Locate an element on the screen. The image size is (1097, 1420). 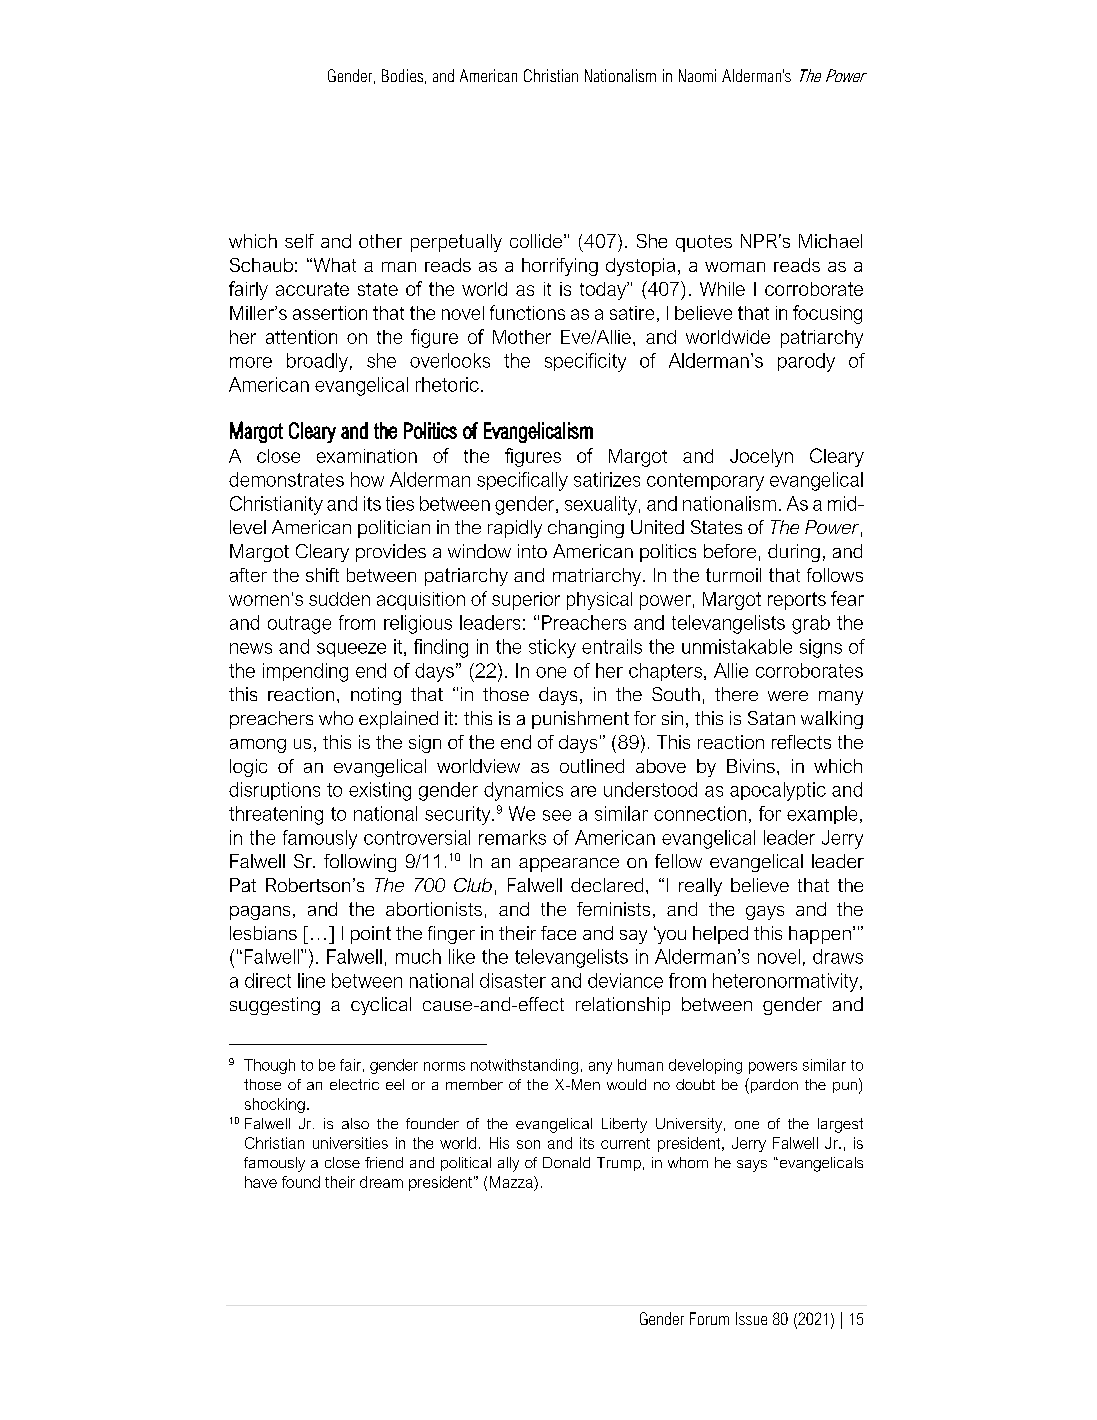
Issue is located at coordinates (751, 1318).
